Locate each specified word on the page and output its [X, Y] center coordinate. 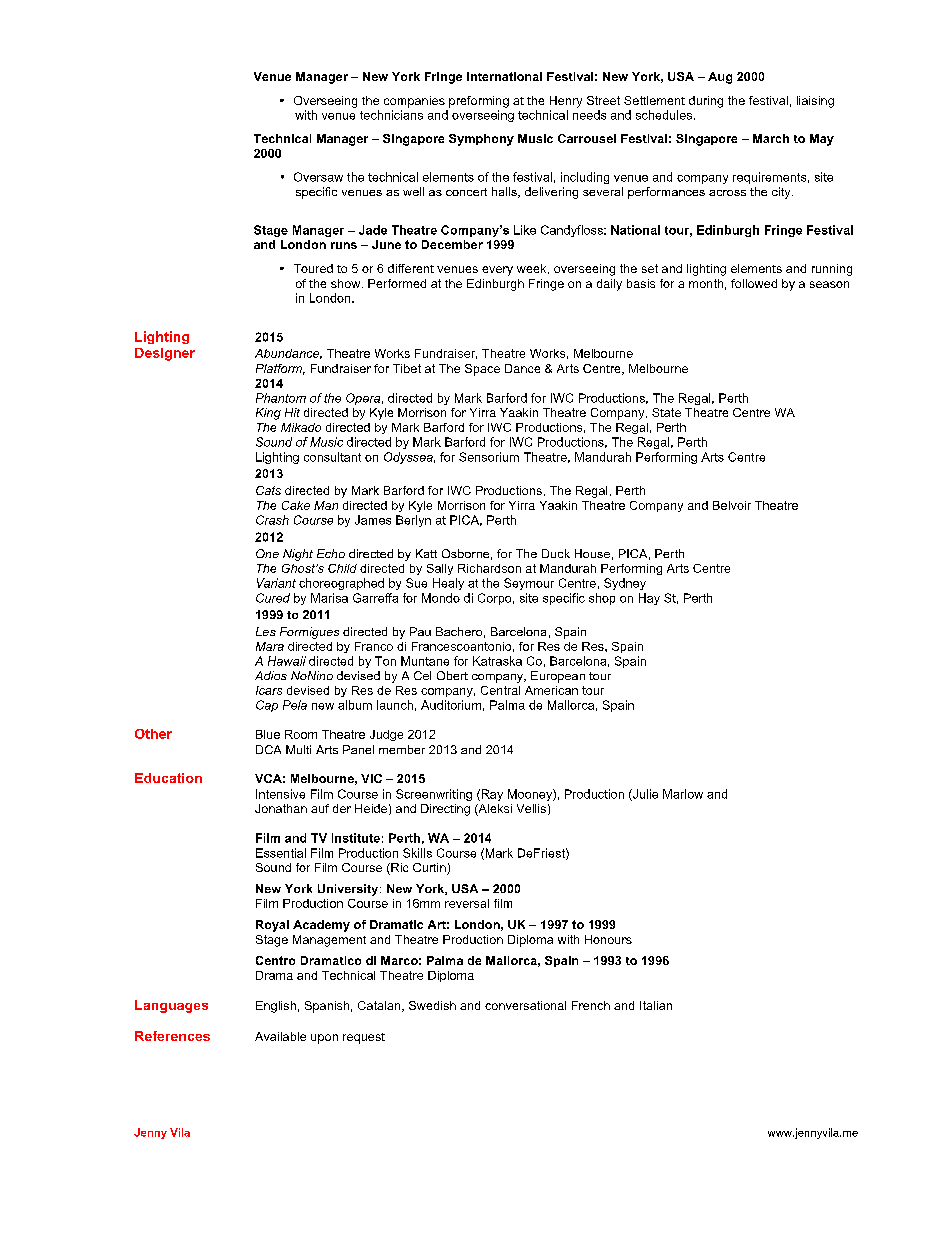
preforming [479, 102]
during [706, 102]
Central [500, 690]
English [276, 1007]
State [666, 412]
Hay [649, 599]
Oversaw [318, 177]
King [268, 414]
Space [482, 370]
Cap [267, 706]
